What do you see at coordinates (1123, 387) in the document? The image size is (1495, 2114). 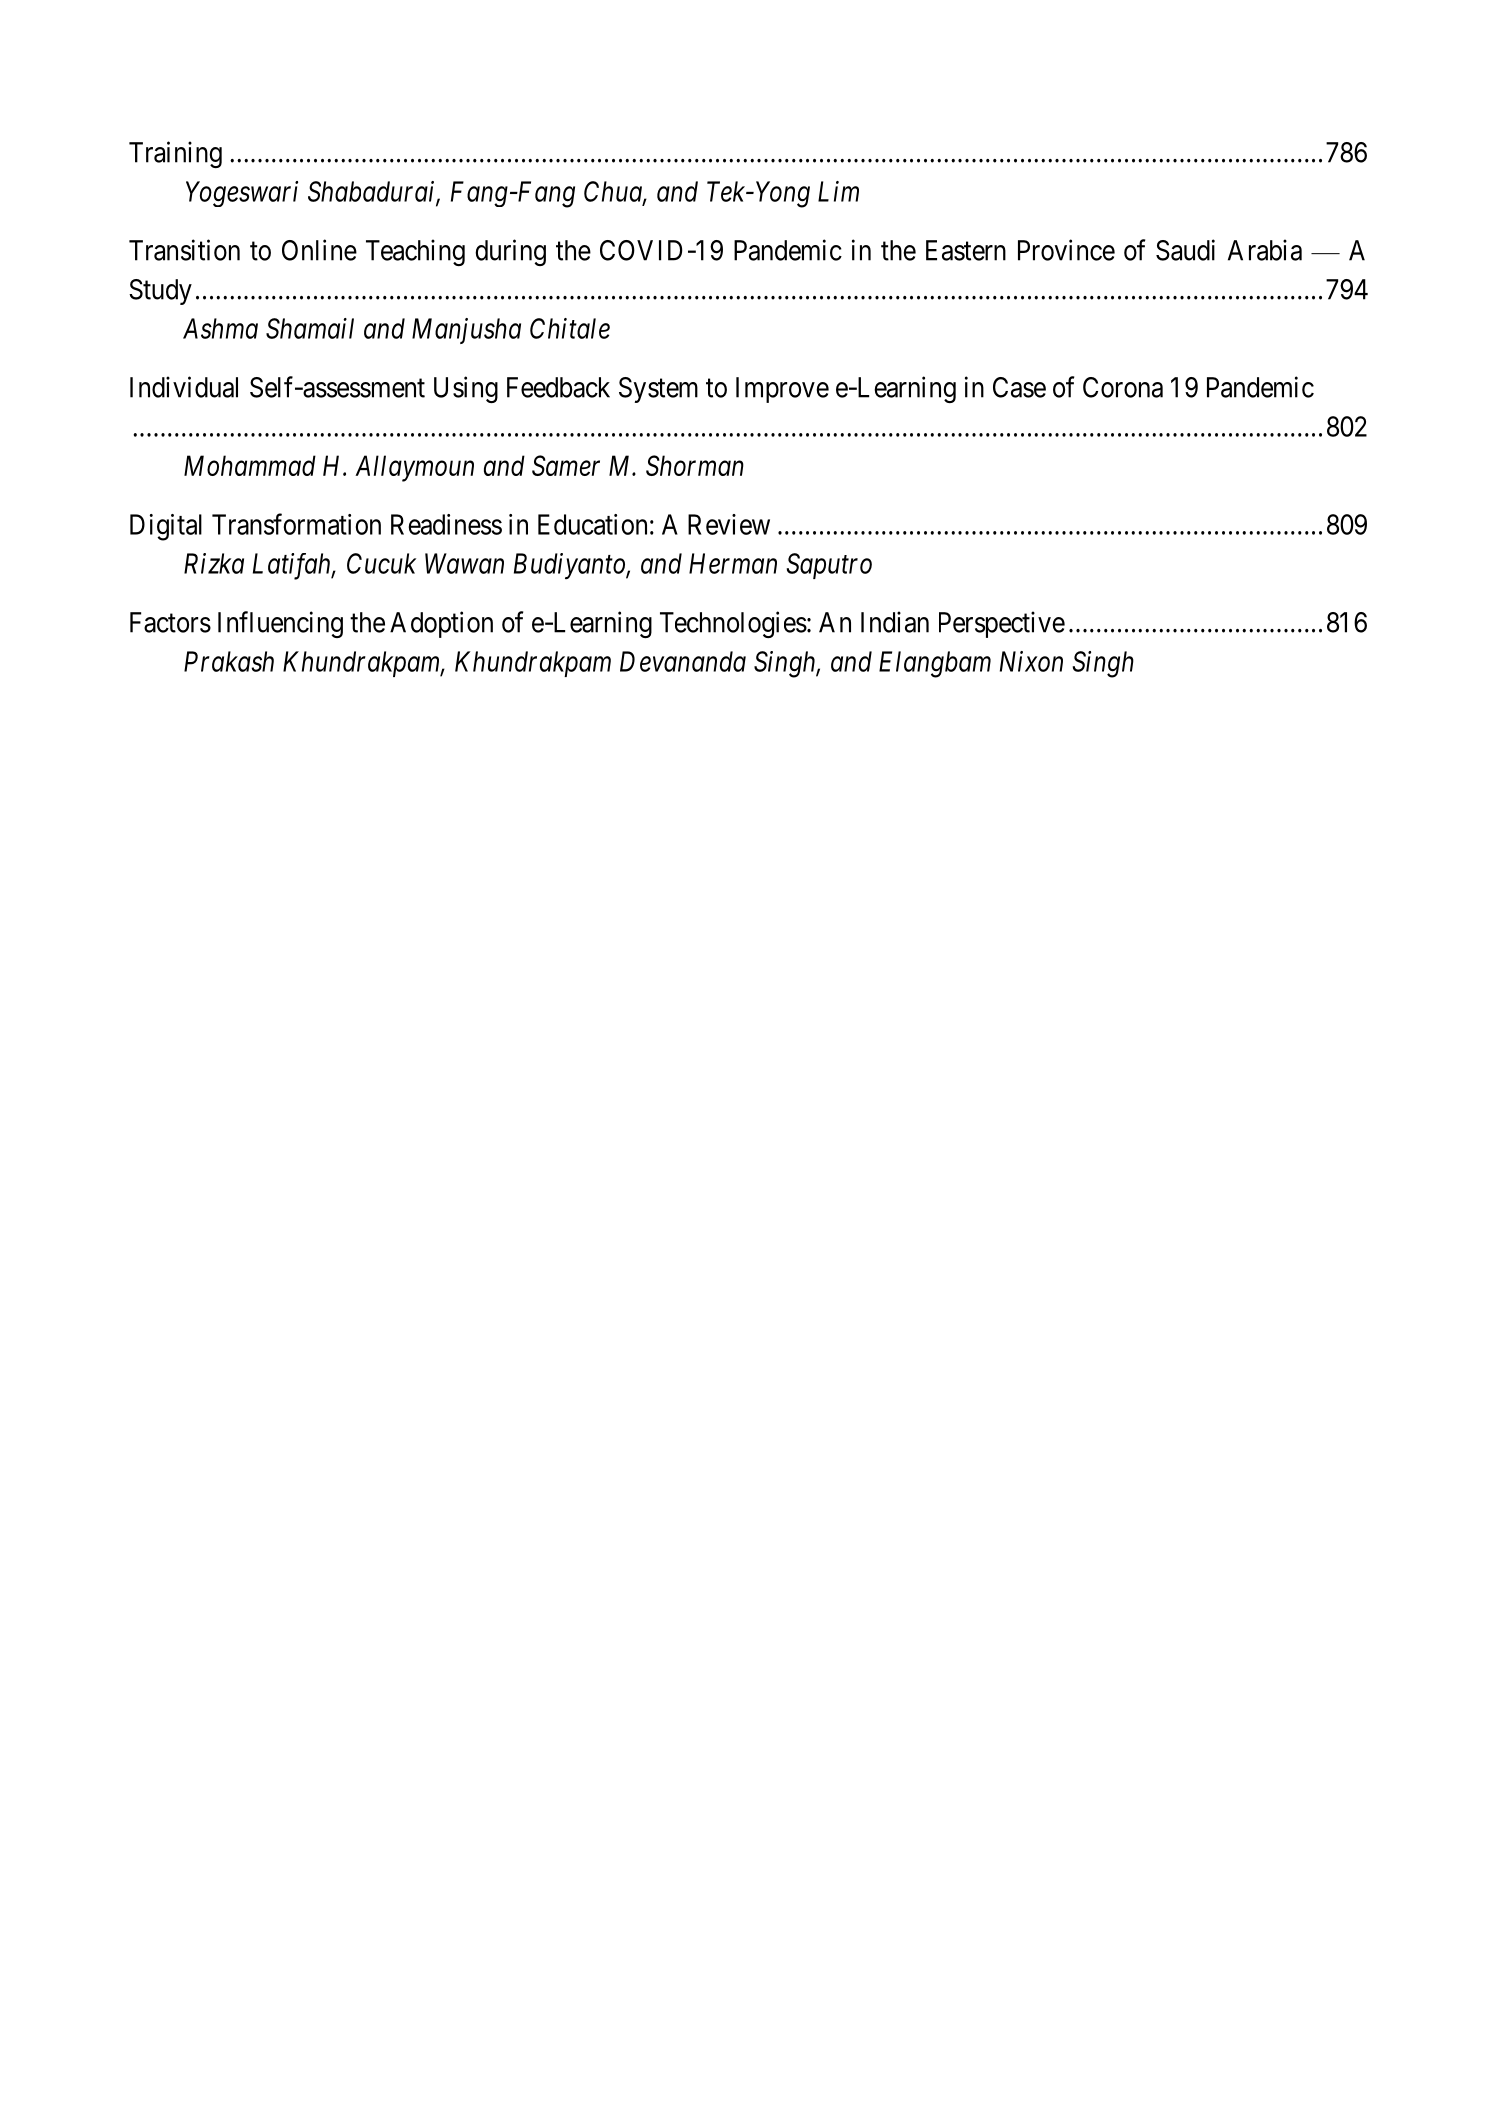 I see `Corona` at bounding box center [1123, 387].
